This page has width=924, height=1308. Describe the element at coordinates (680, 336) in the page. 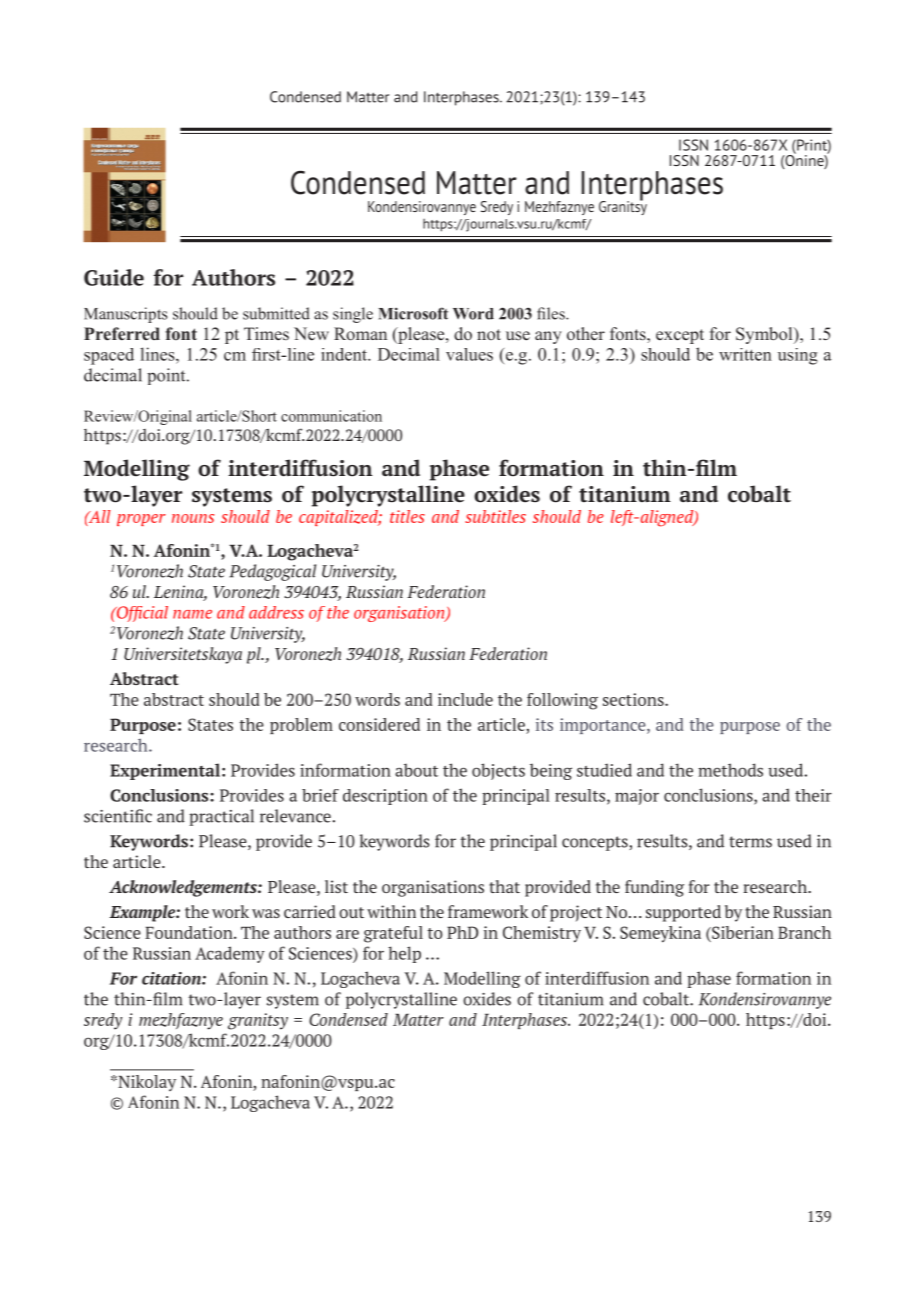

I see `except` at that location.
